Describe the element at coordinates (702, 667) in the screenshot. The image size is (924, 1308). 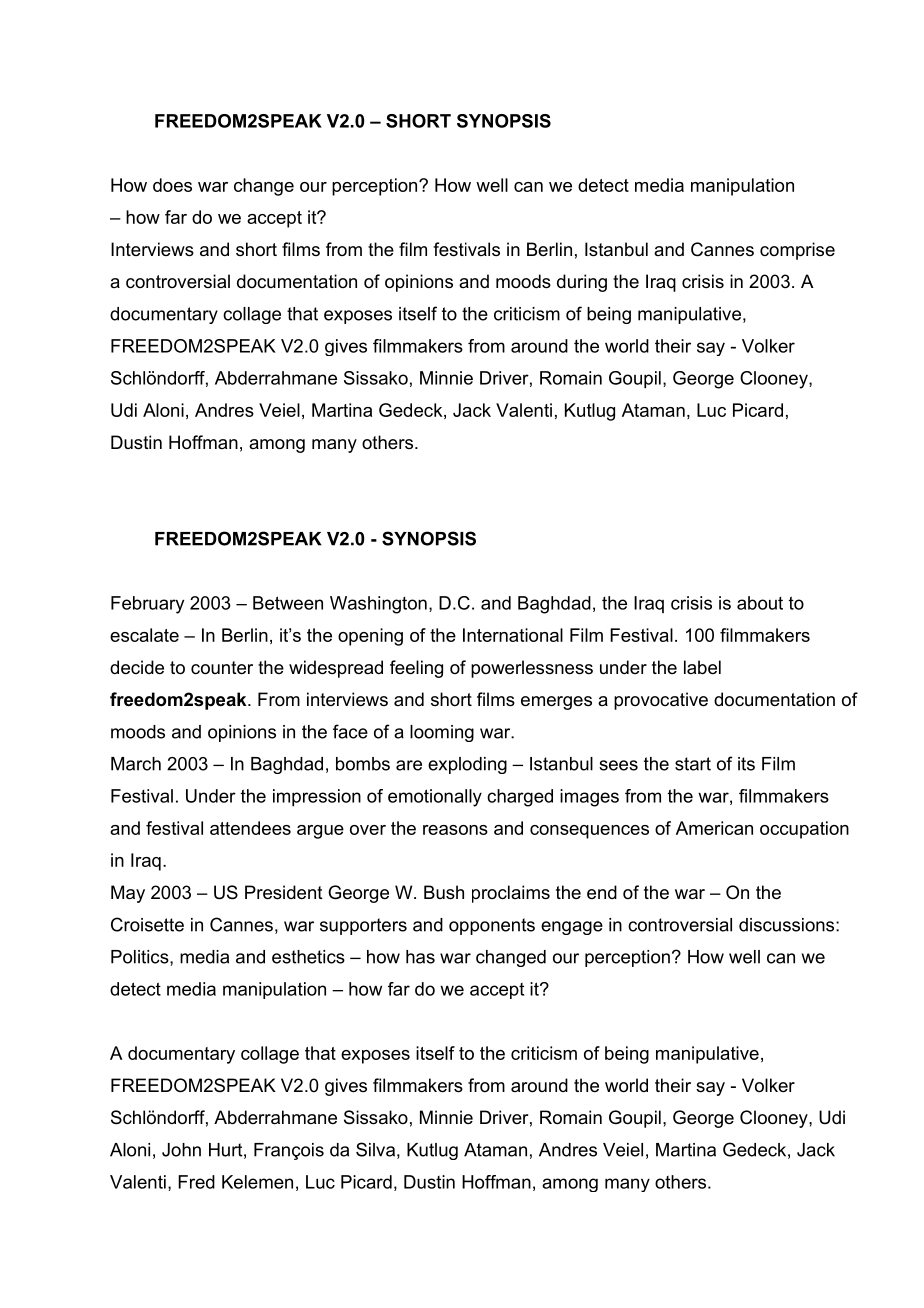
I see `label` at that location.
